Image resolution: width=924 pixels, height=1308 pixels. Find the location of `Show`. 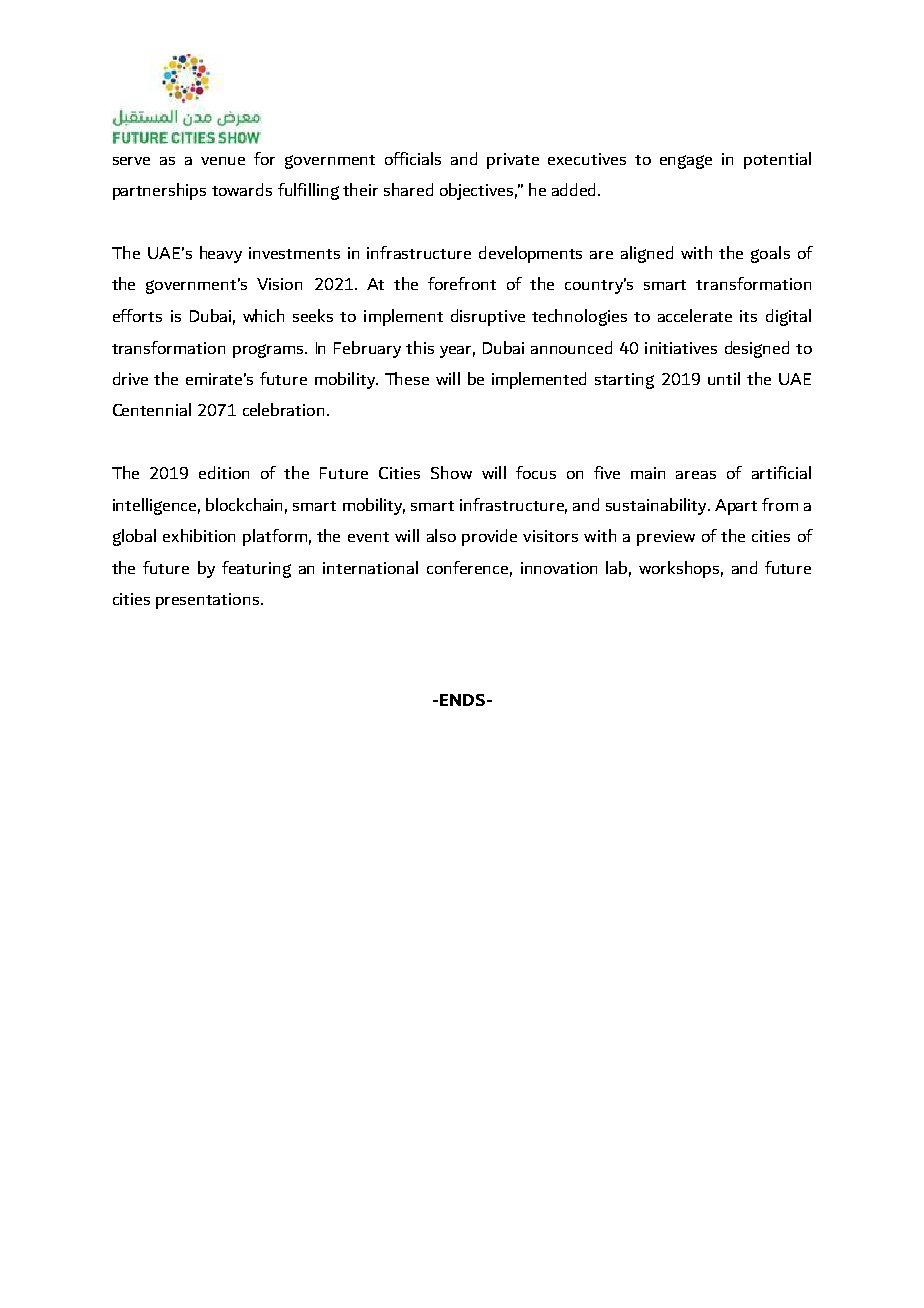

Show is located at coordinates (451, 472).
